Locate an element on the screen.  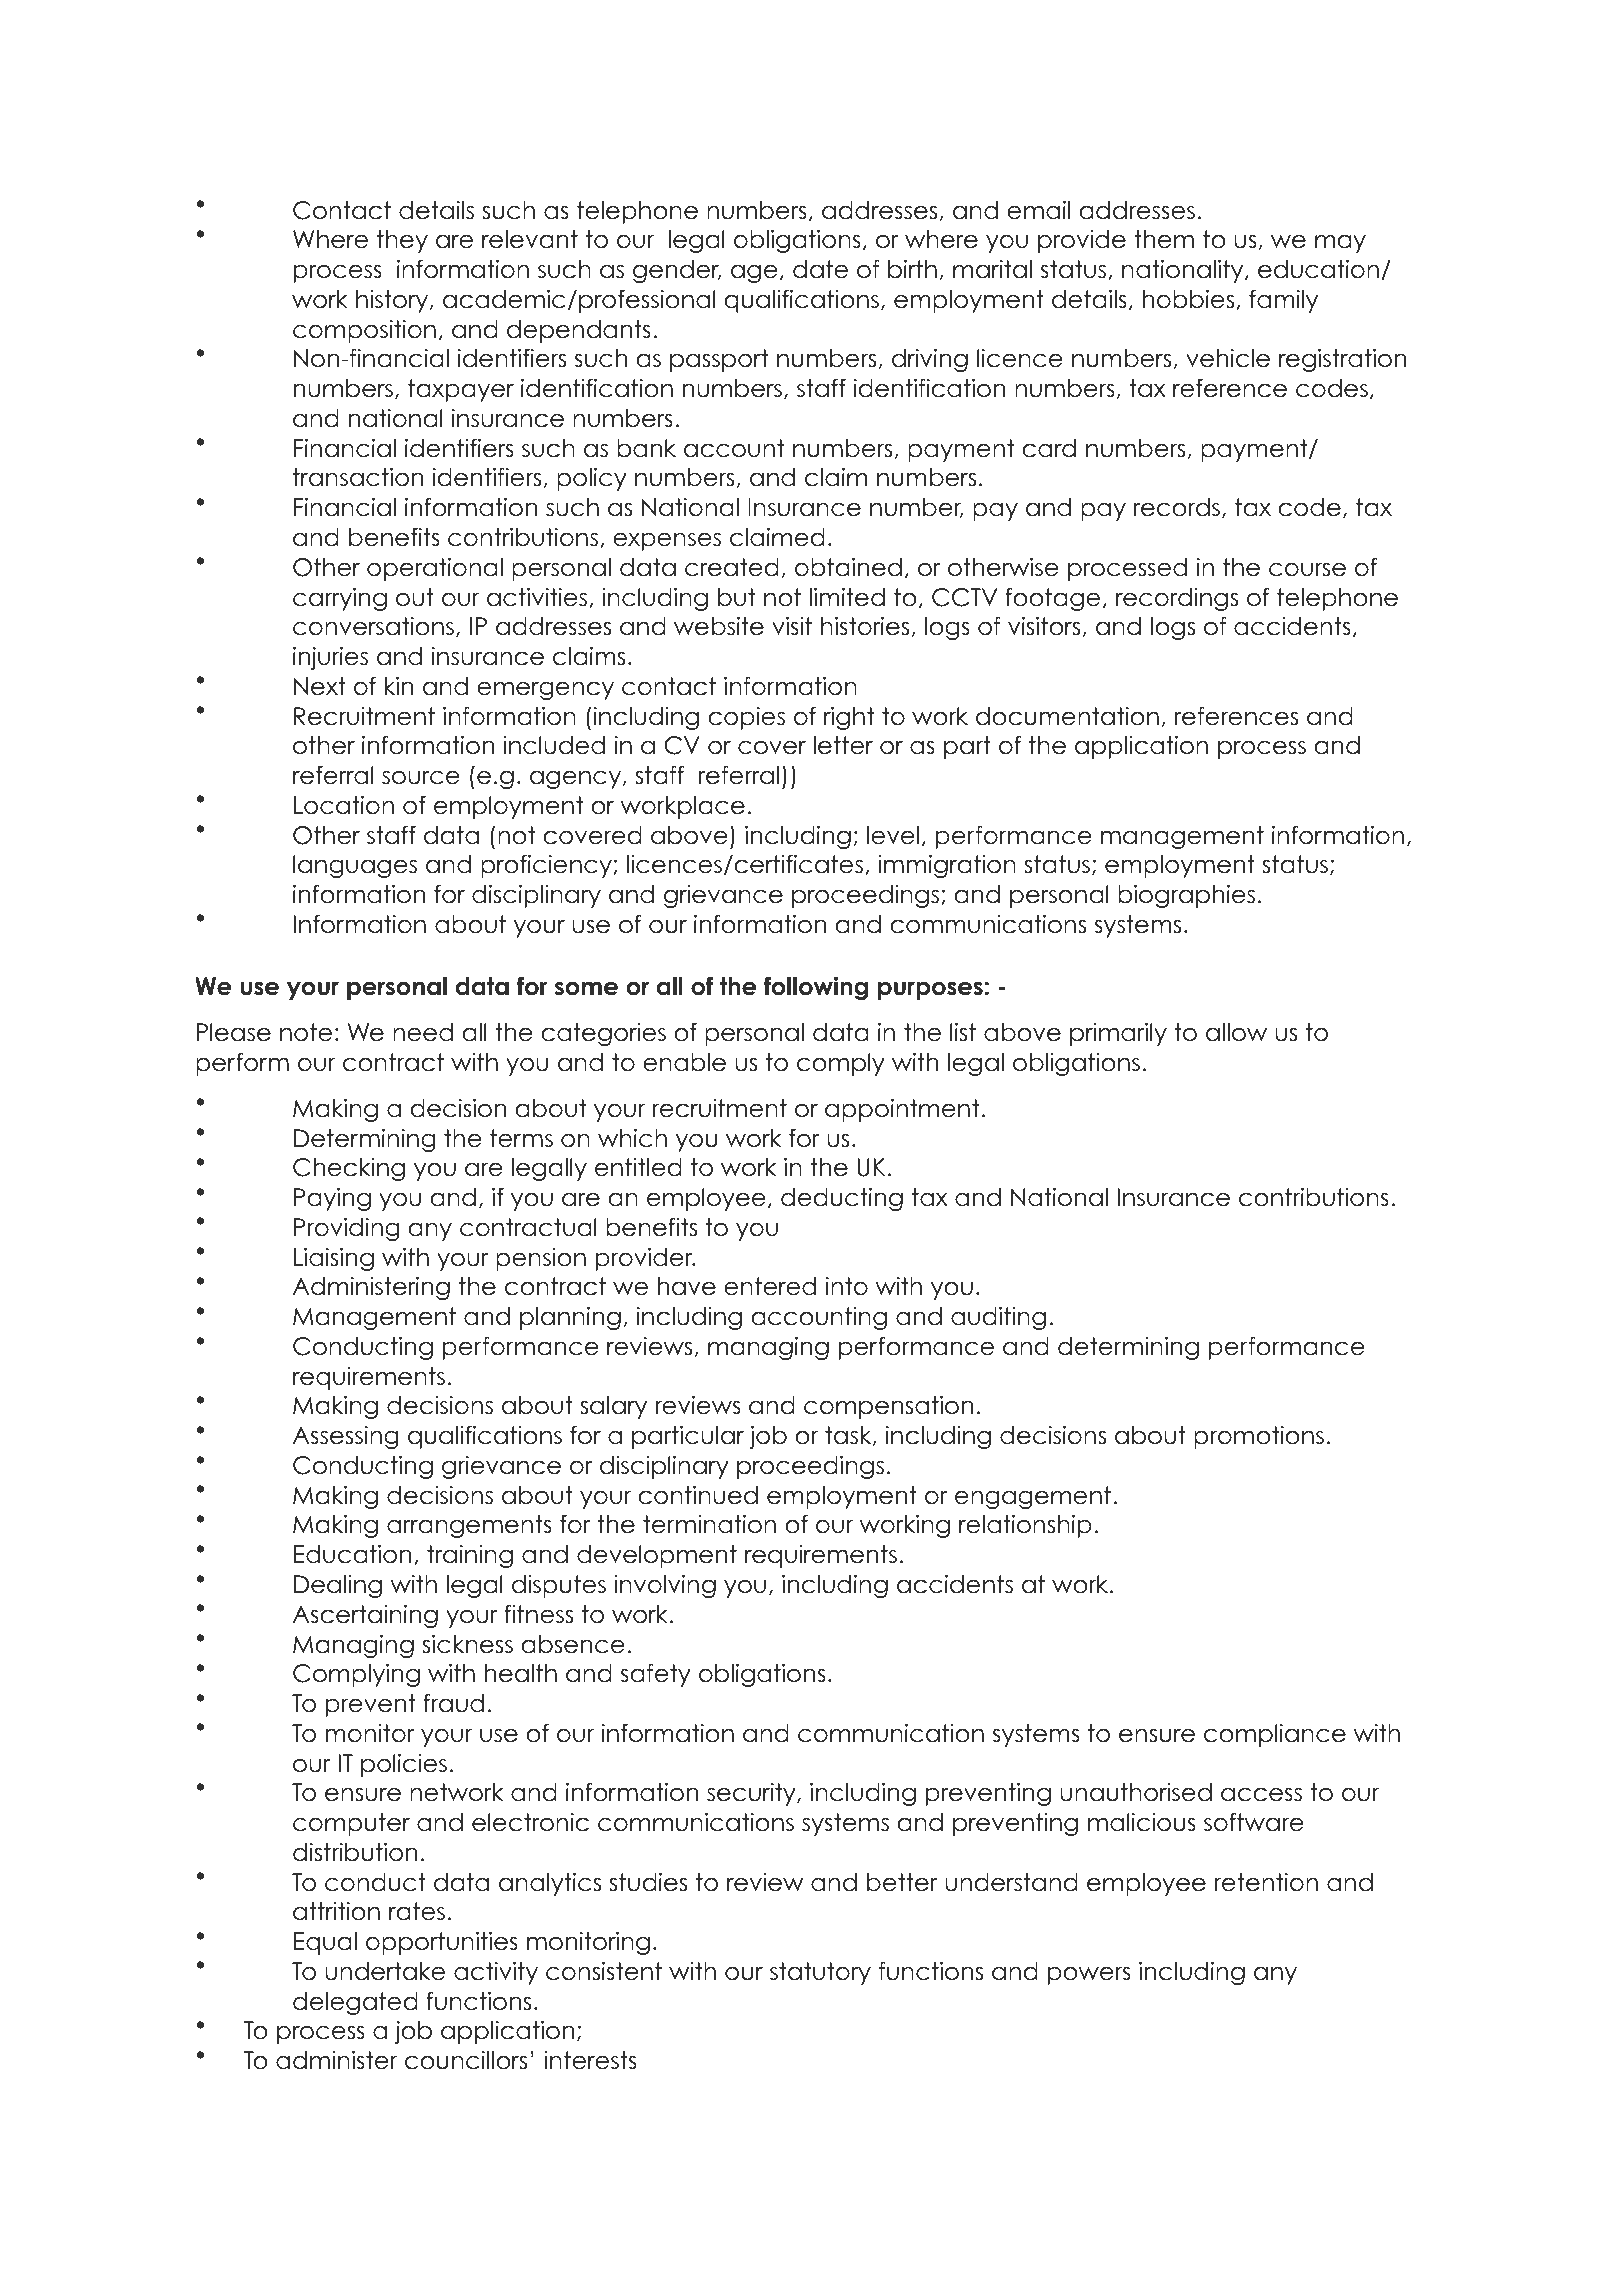
statutory is located at coordinates (820, 1973).
